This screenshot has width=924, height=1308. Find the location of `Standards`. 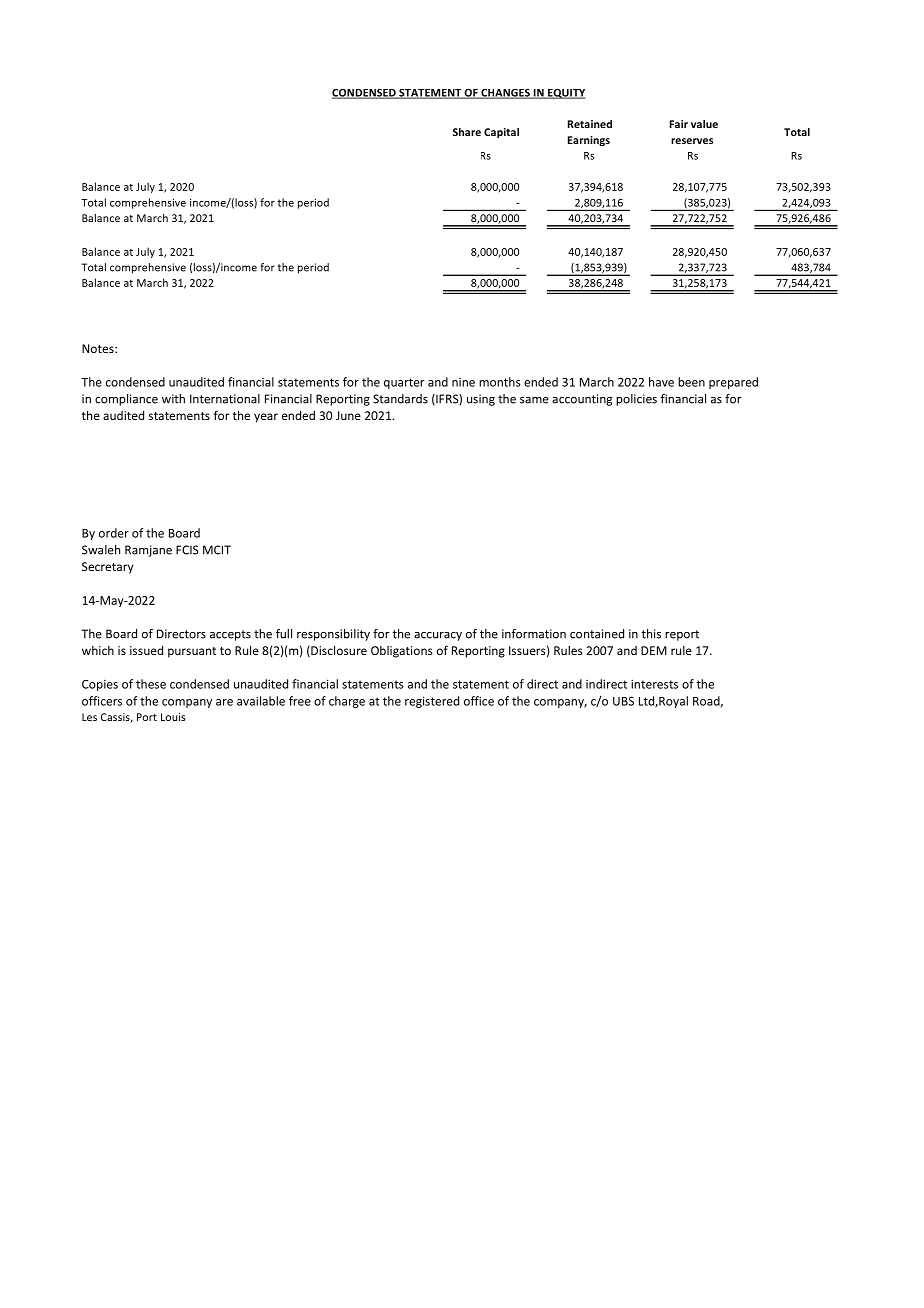

Standards is located at coordinates (400, 399).
